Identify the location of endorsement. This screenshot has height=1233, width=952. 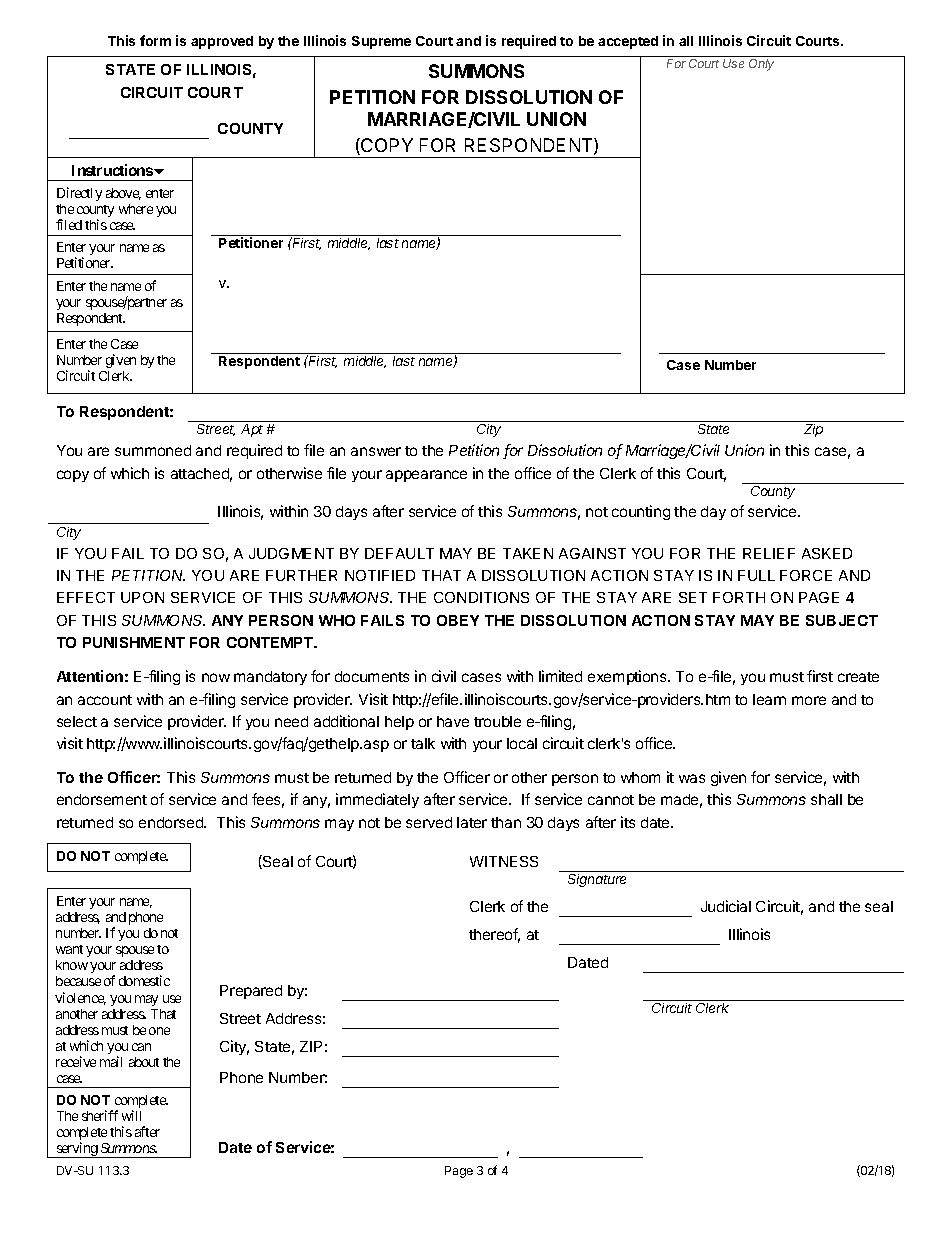
(102, 799).
